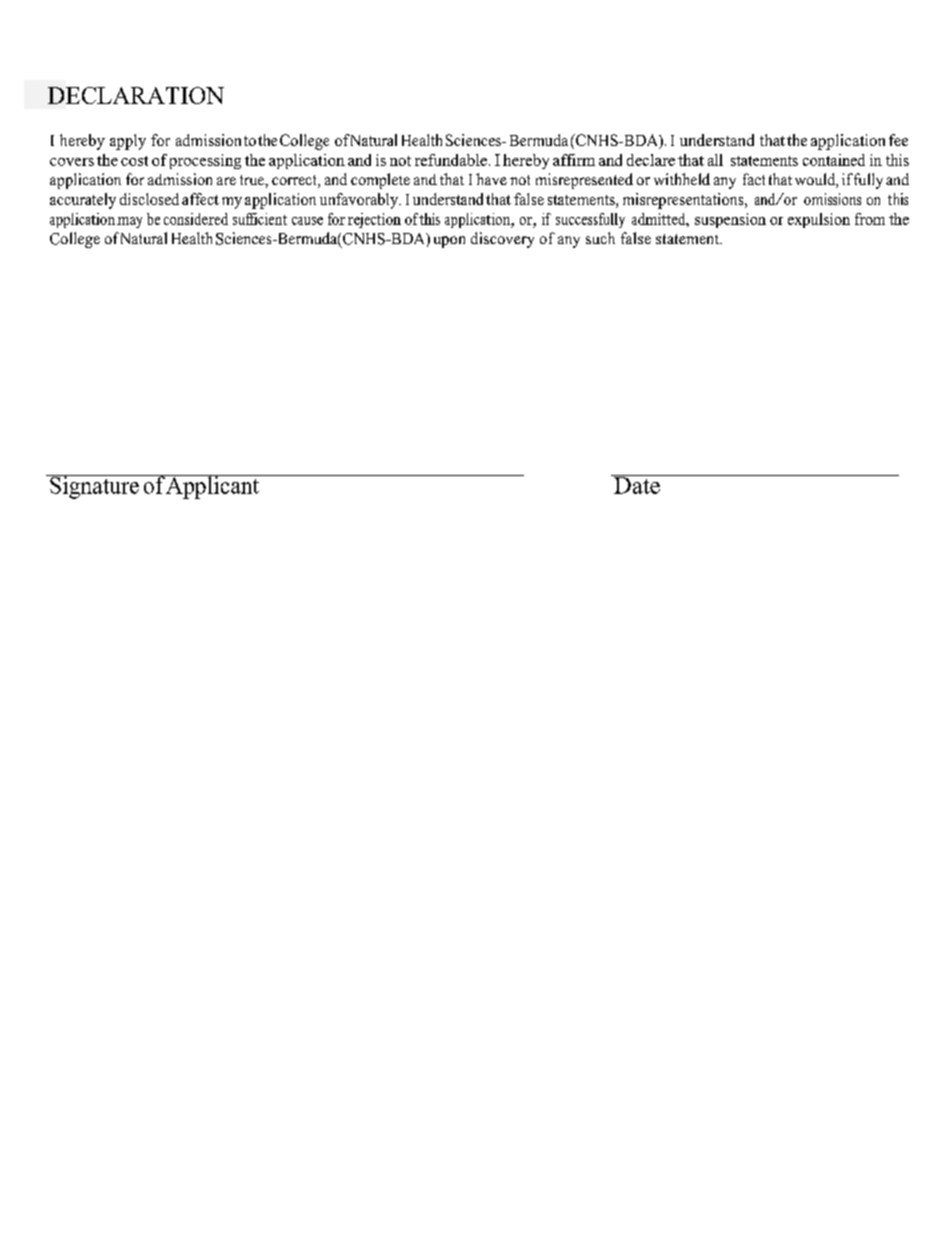 The height and width of the image is (1233, 952). What do you see at coordinates (196, 219) in the image?
I see `considered` at bounding box center [196, 219].
